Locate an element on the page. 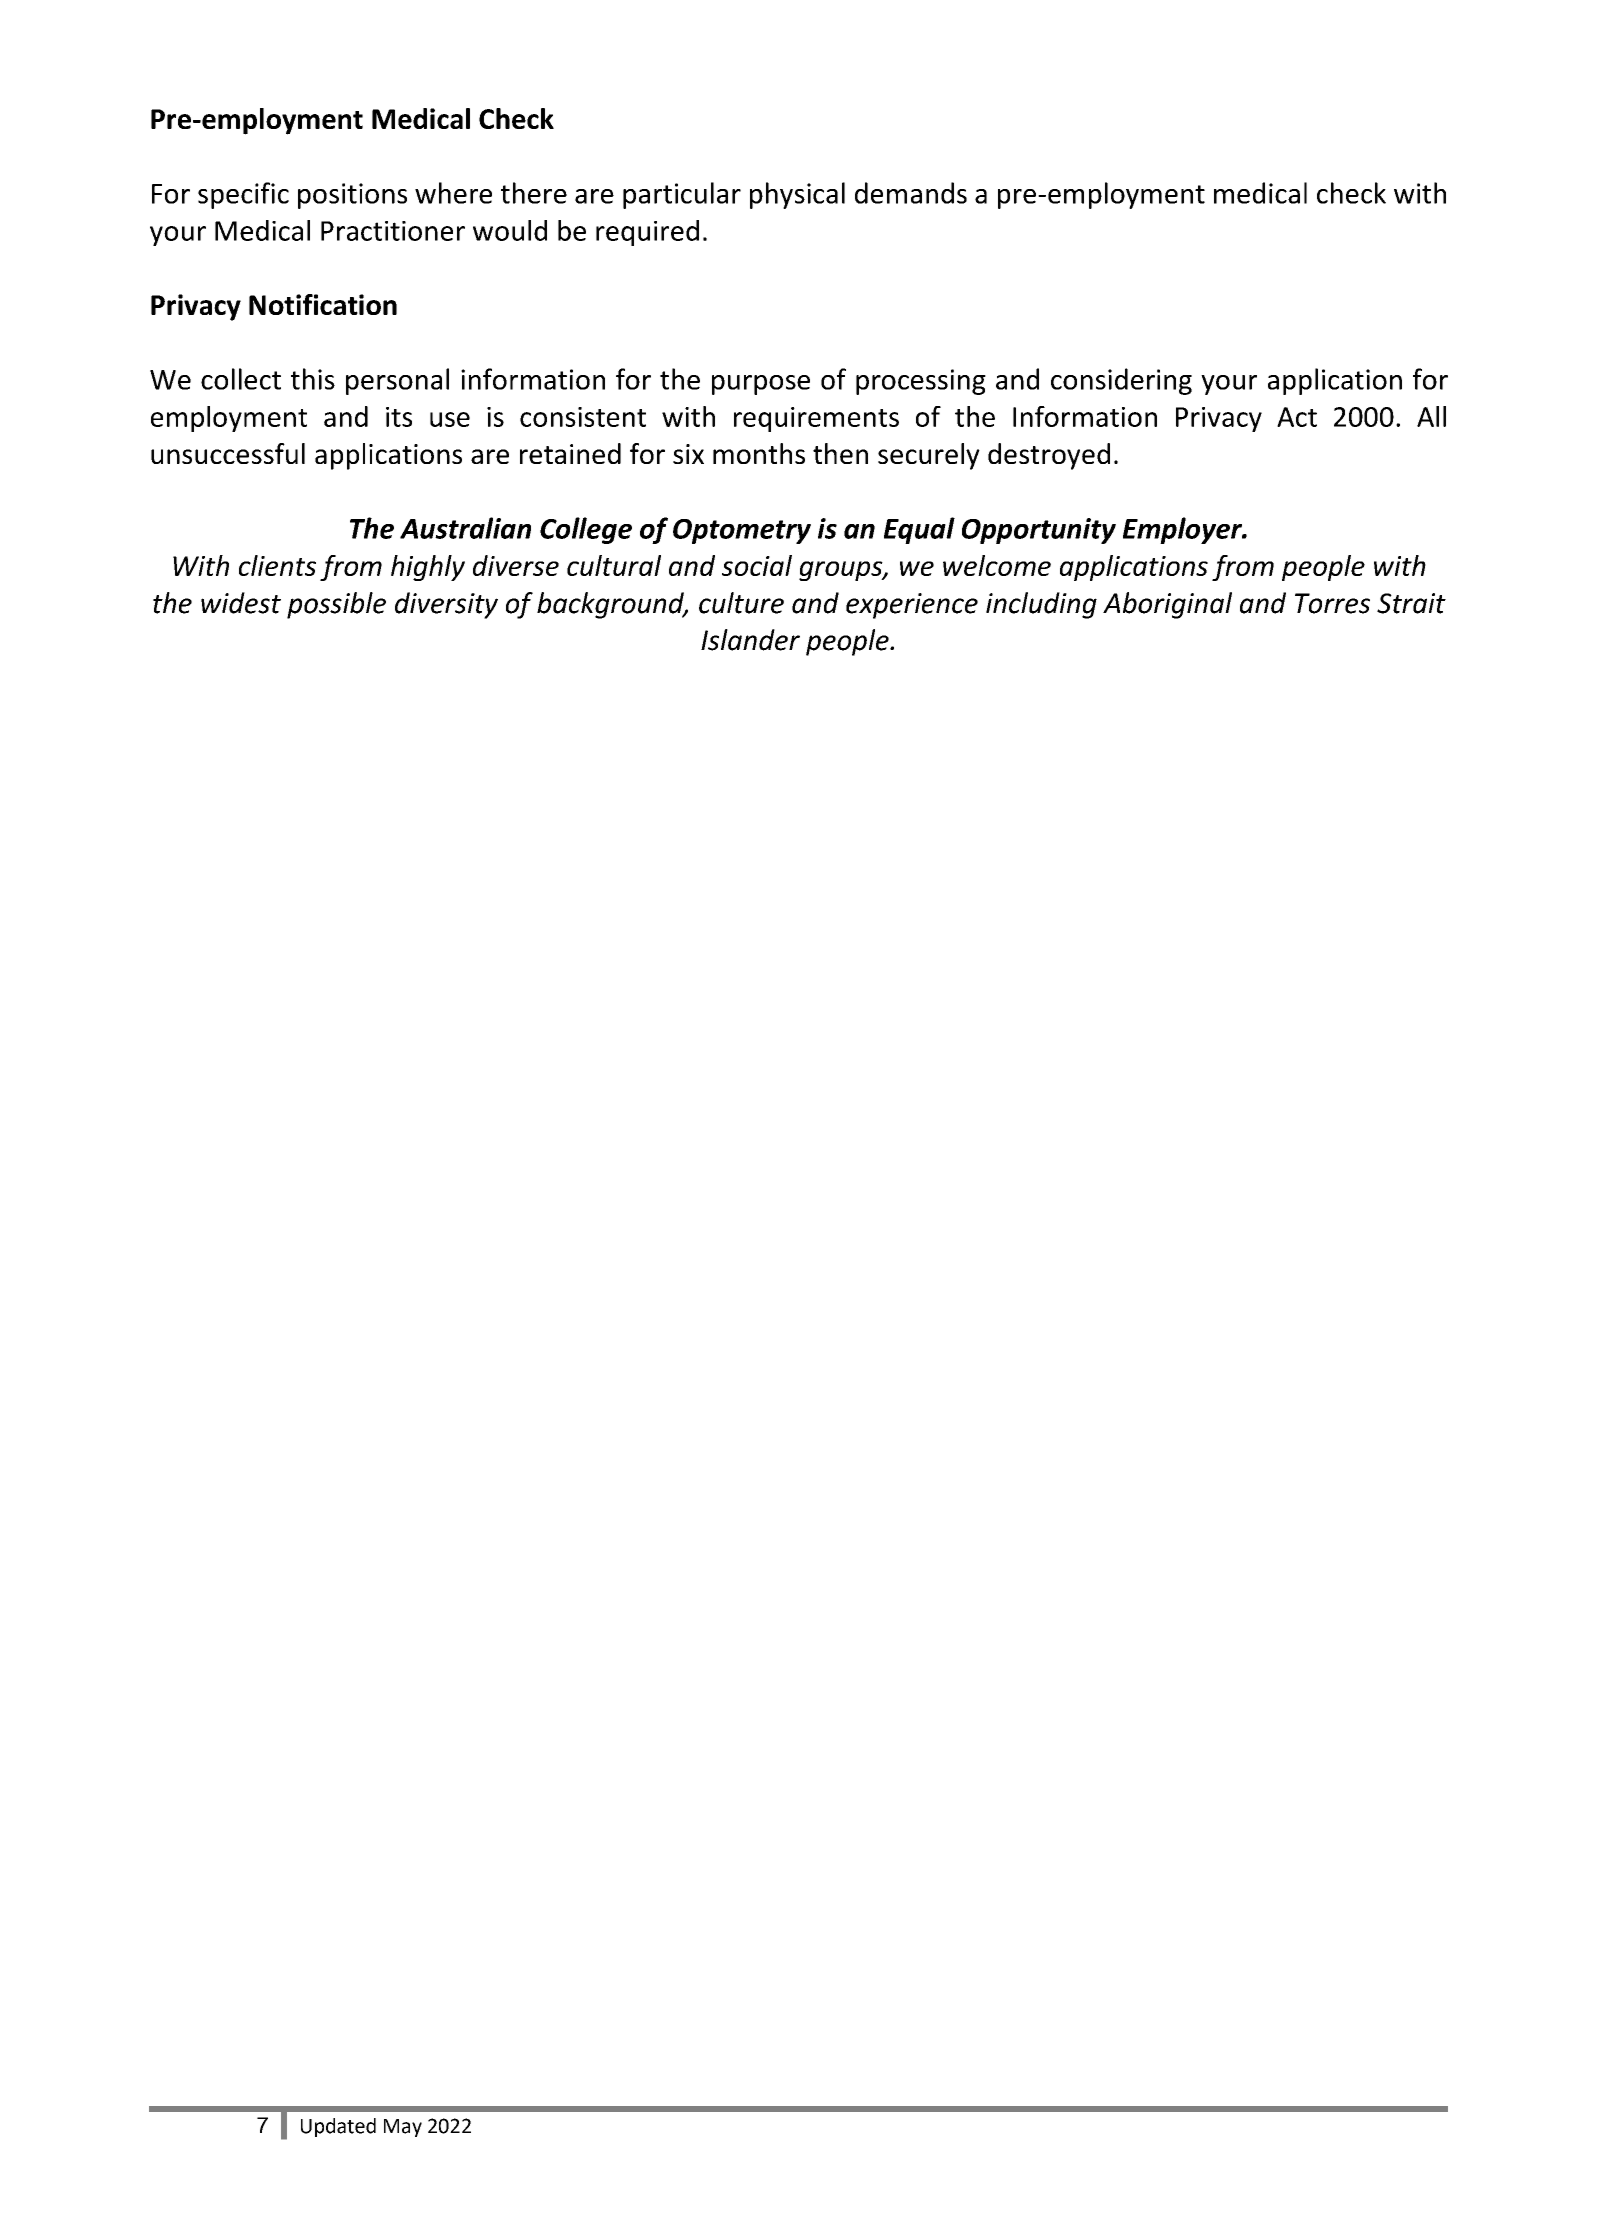  Torres is located at coordinates (1332, 603).
